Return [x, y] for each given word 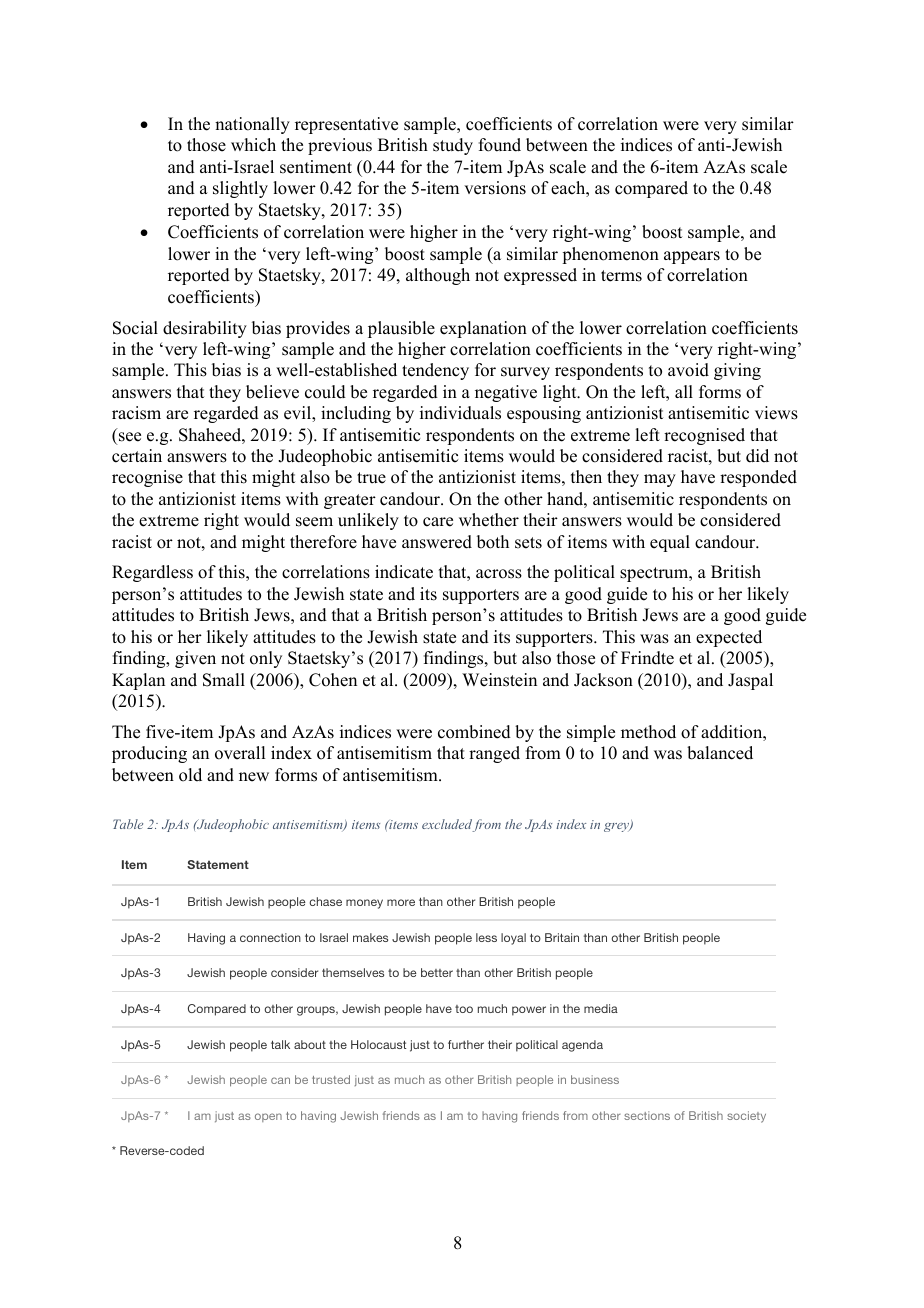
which [253, 145]
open [268, 1117]
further [466, 1044]
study [453, 146]
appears [692, 257]
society [746, 1117]
